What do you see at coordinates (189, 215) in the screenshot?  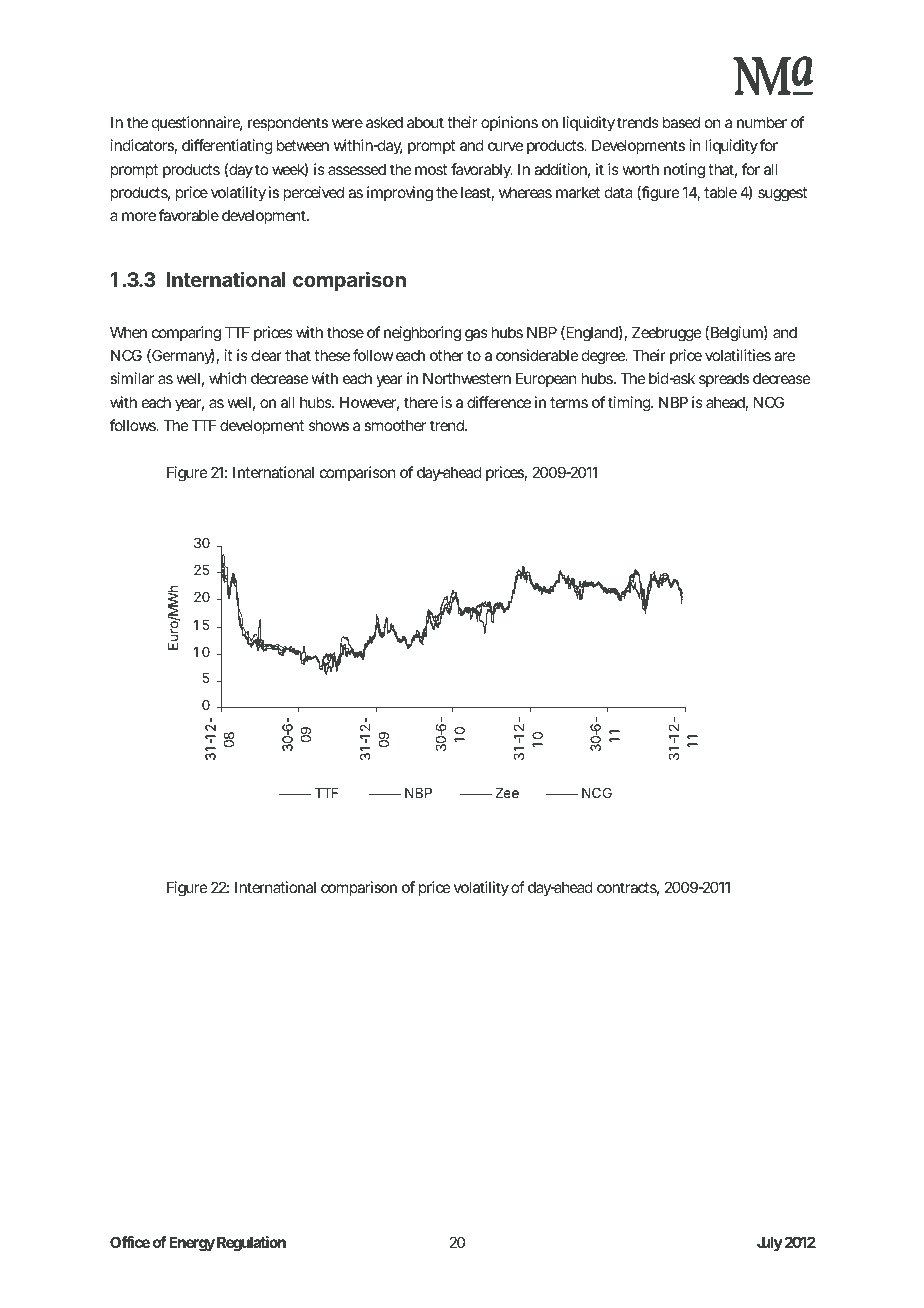 I see `favorable` at bounding box center [189, 215].
